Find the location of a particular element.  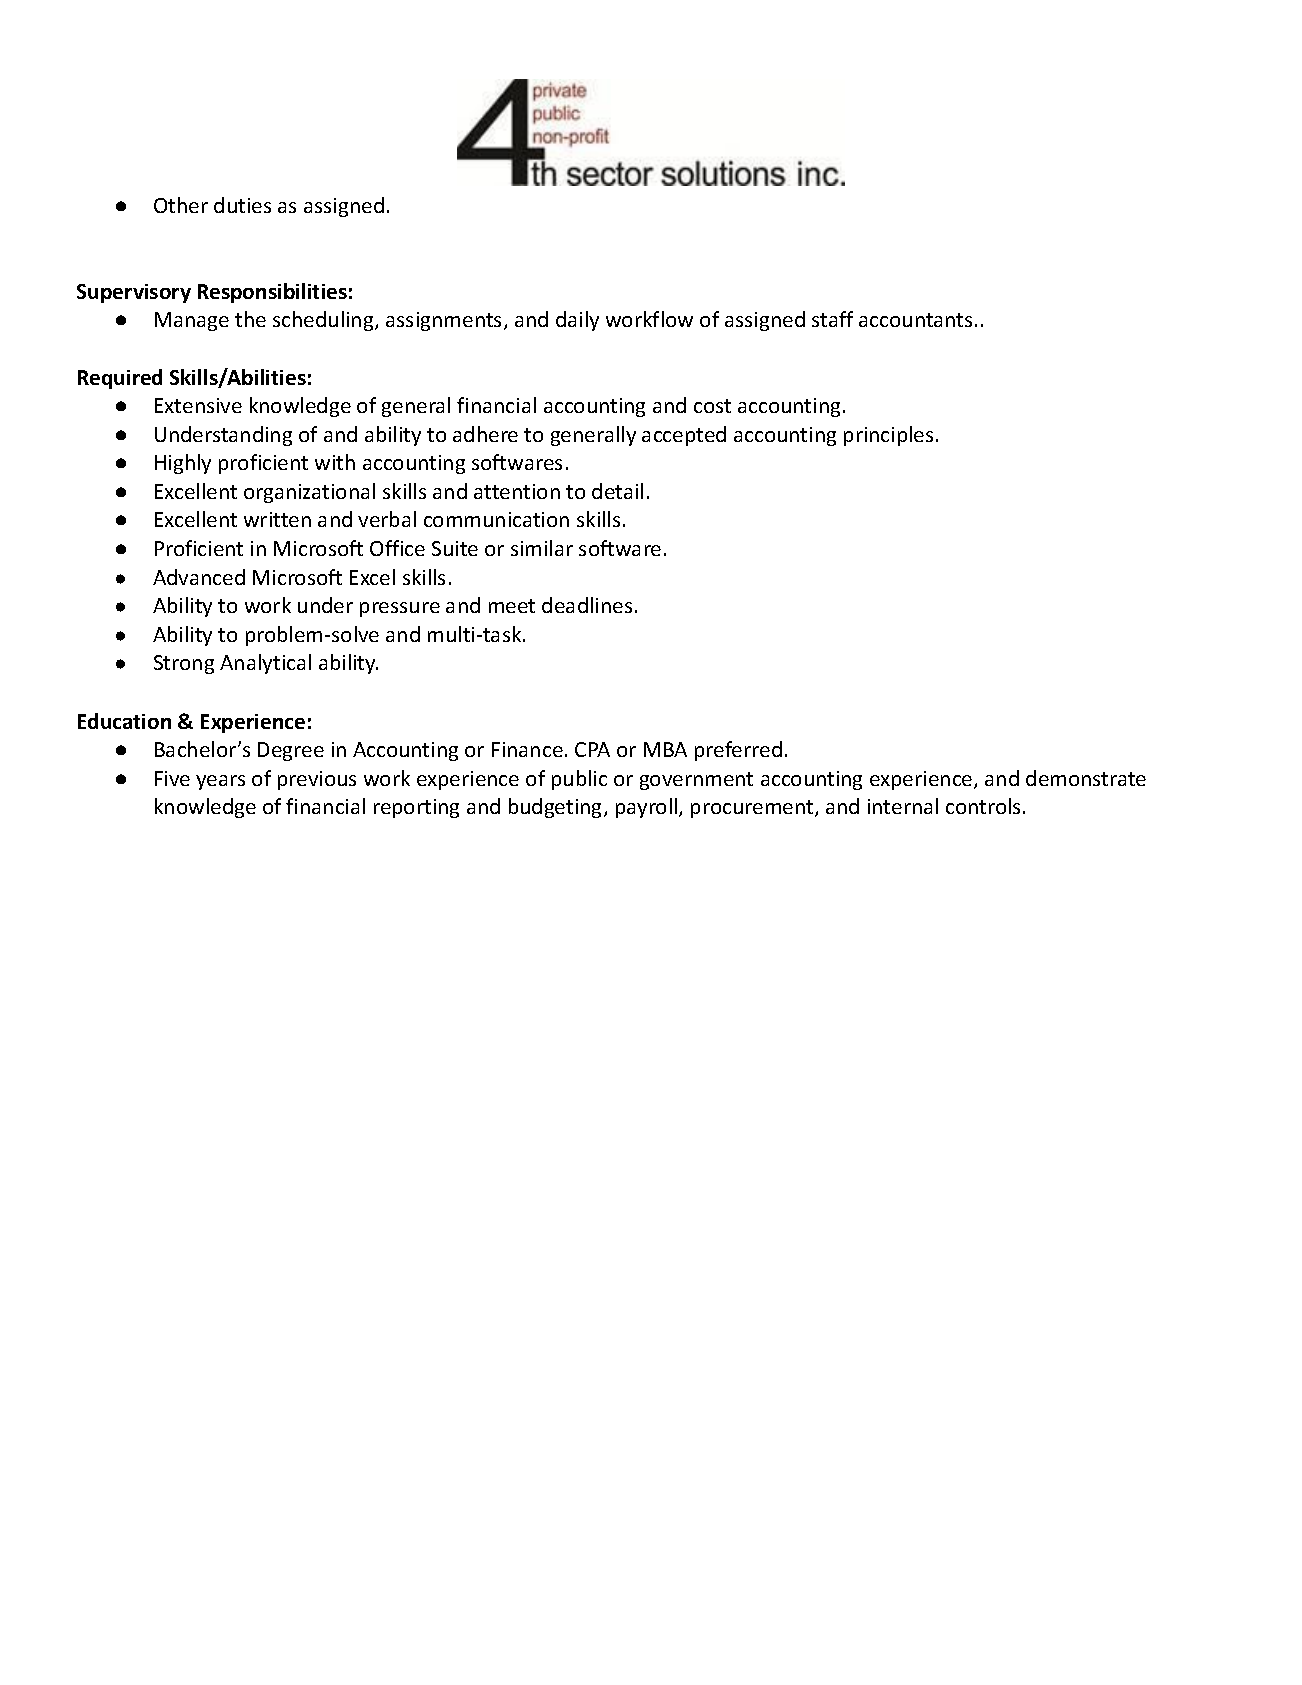

written is located at coordinates (277, 519).
